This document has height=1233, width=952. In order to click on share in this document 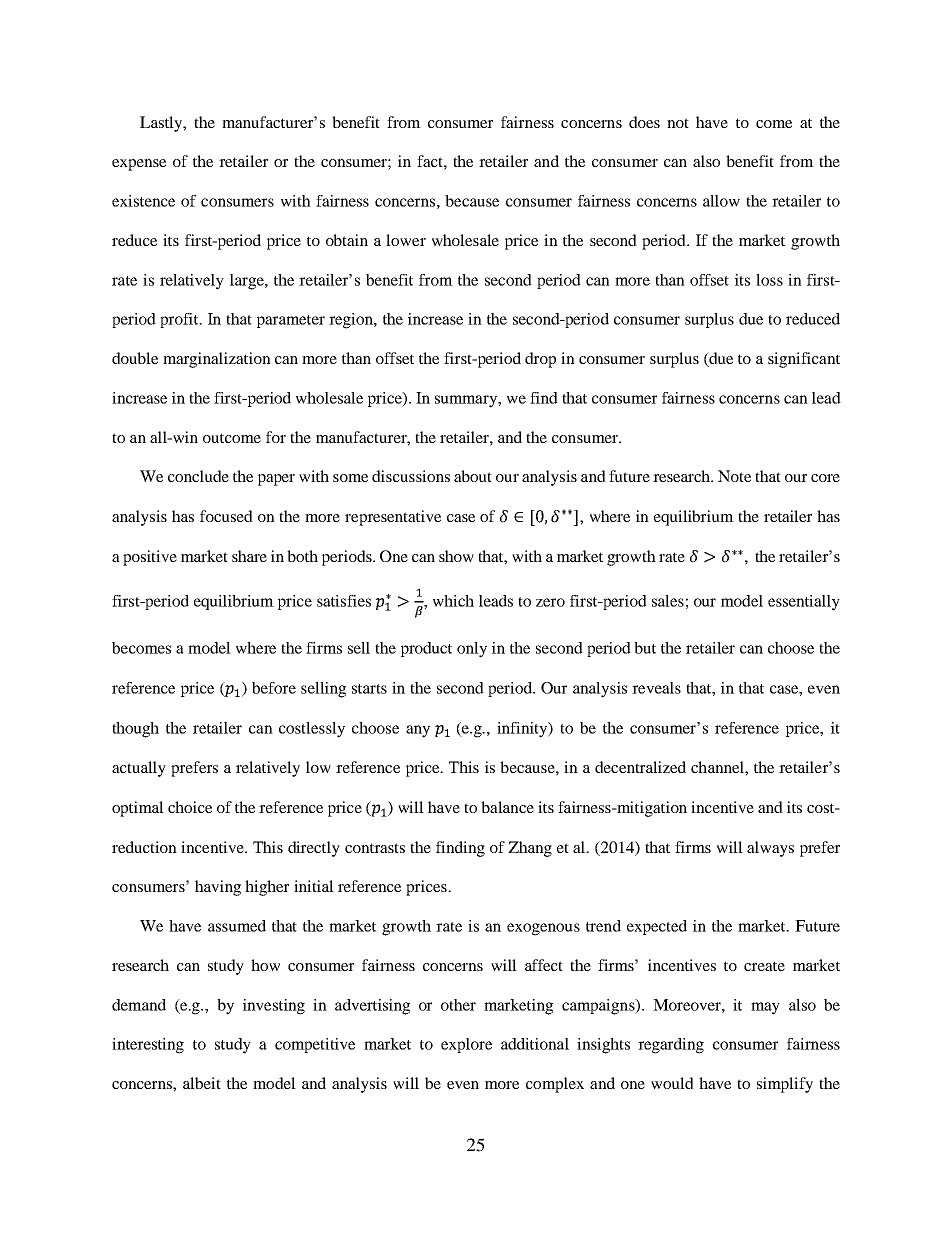, I will do `click(249, 556)`.
